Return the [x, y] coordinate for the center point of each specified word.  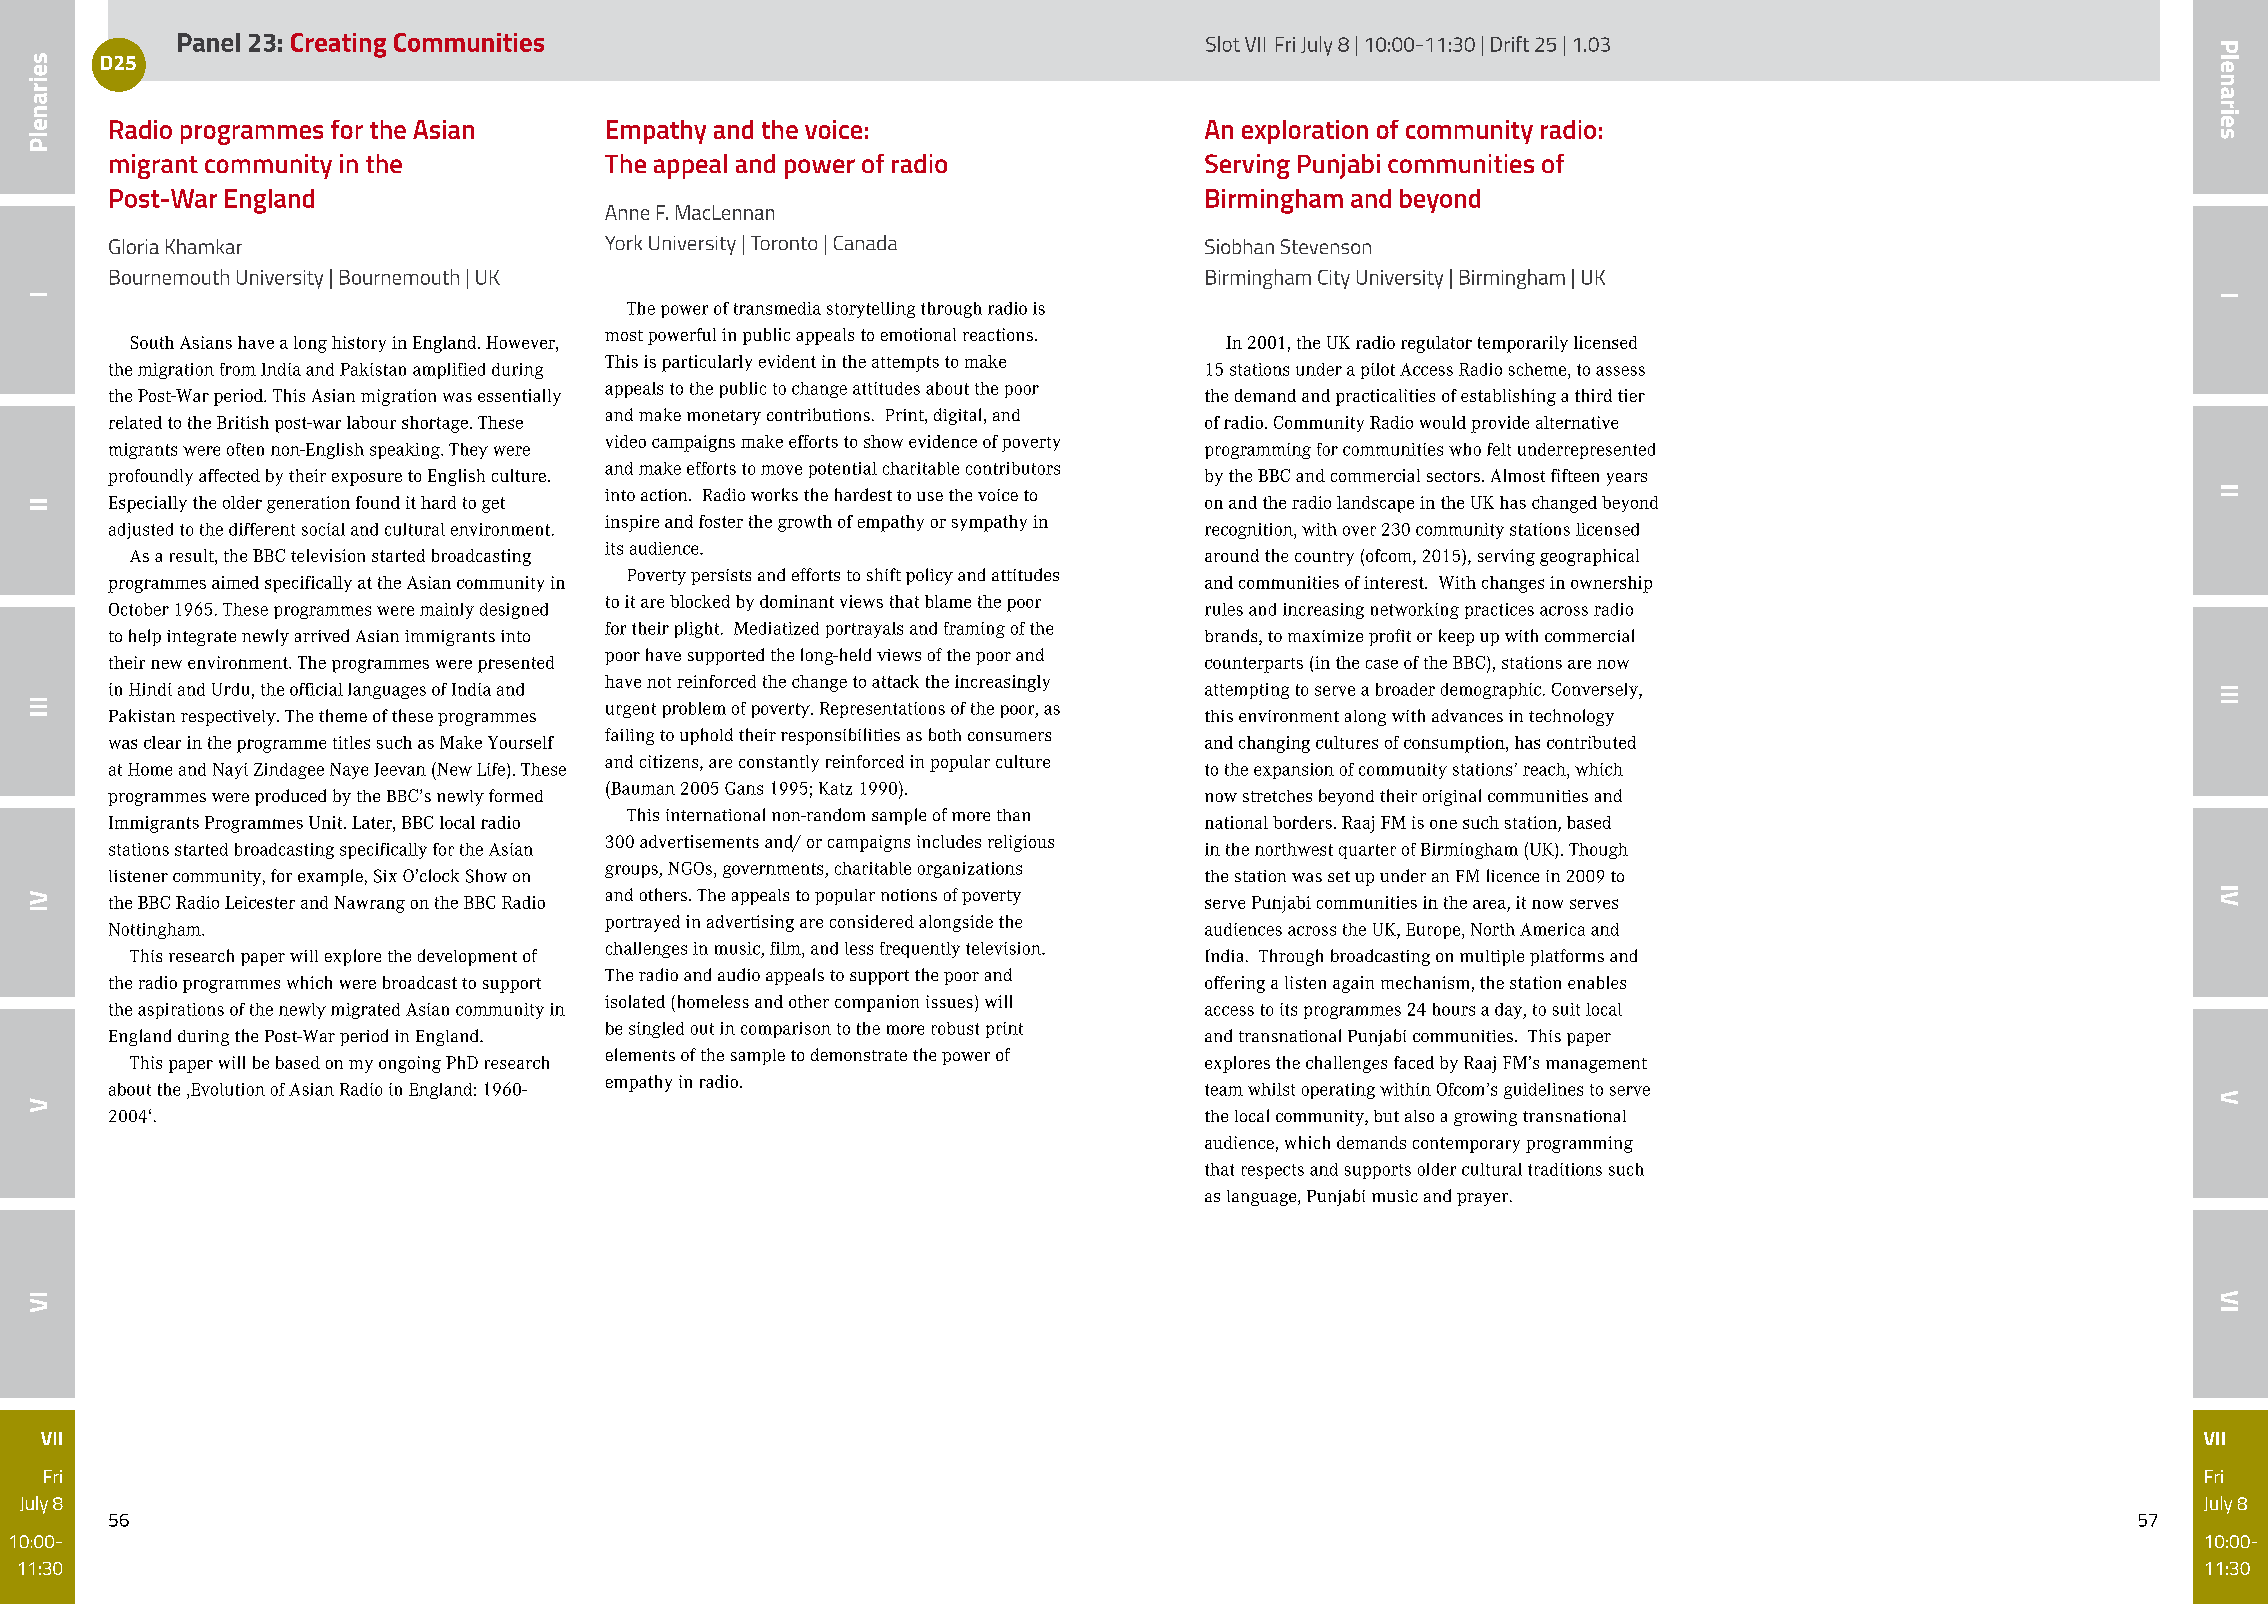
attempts [905, 364]
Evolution [228, 1089]
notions [909, 895]
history [359, 344]
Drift [1510, 44]
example [330, 877]
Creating [338, 45]
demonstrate [859, 1054]
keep [1456, 637]
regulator [1436, 344]
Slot [1223, 44]
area [1490, 906]
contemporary [1466, 1145]
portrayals [864, 630]
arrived [322, 635]
